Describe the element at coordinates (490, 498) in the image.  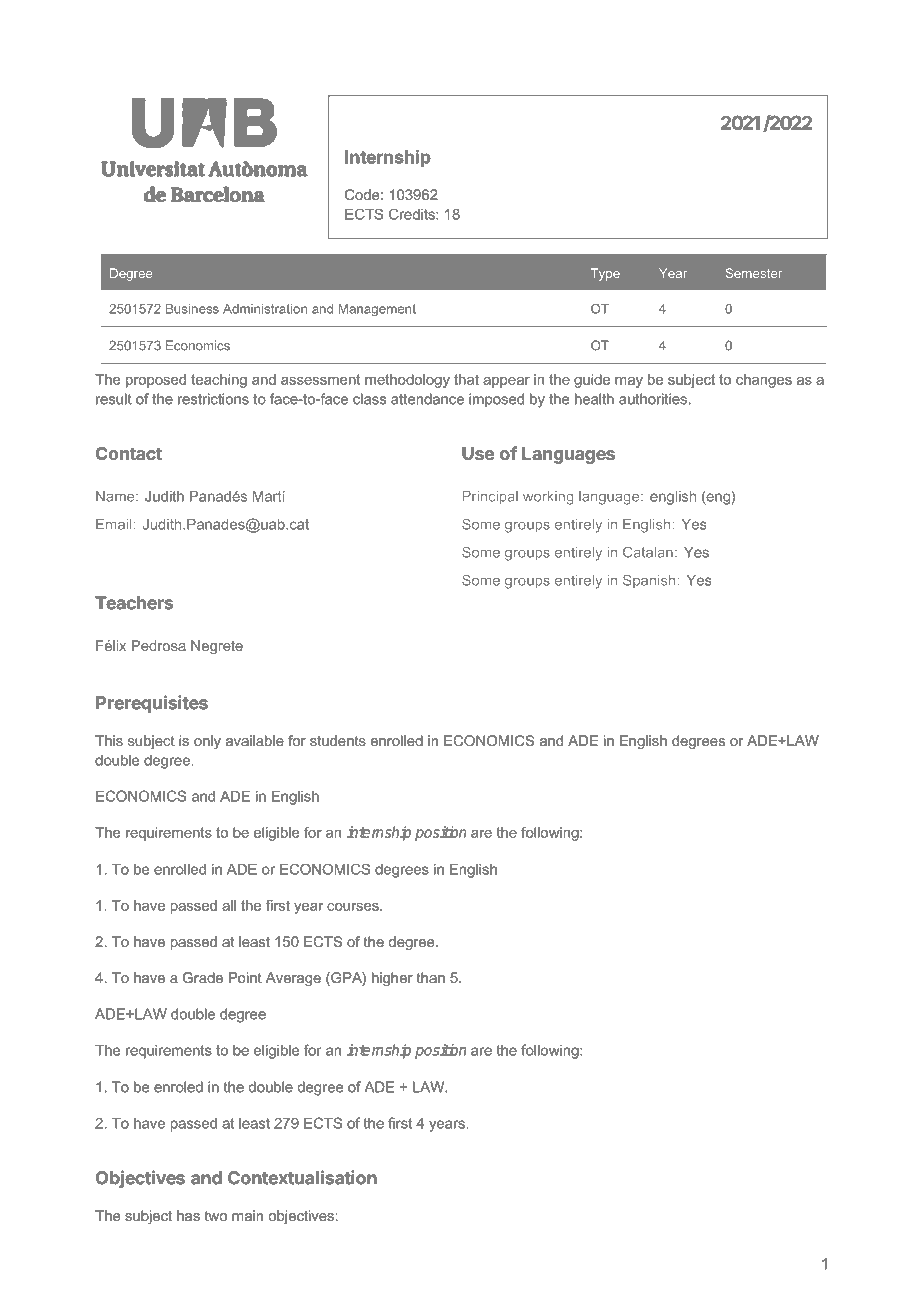
I see `Principal` at that location.
